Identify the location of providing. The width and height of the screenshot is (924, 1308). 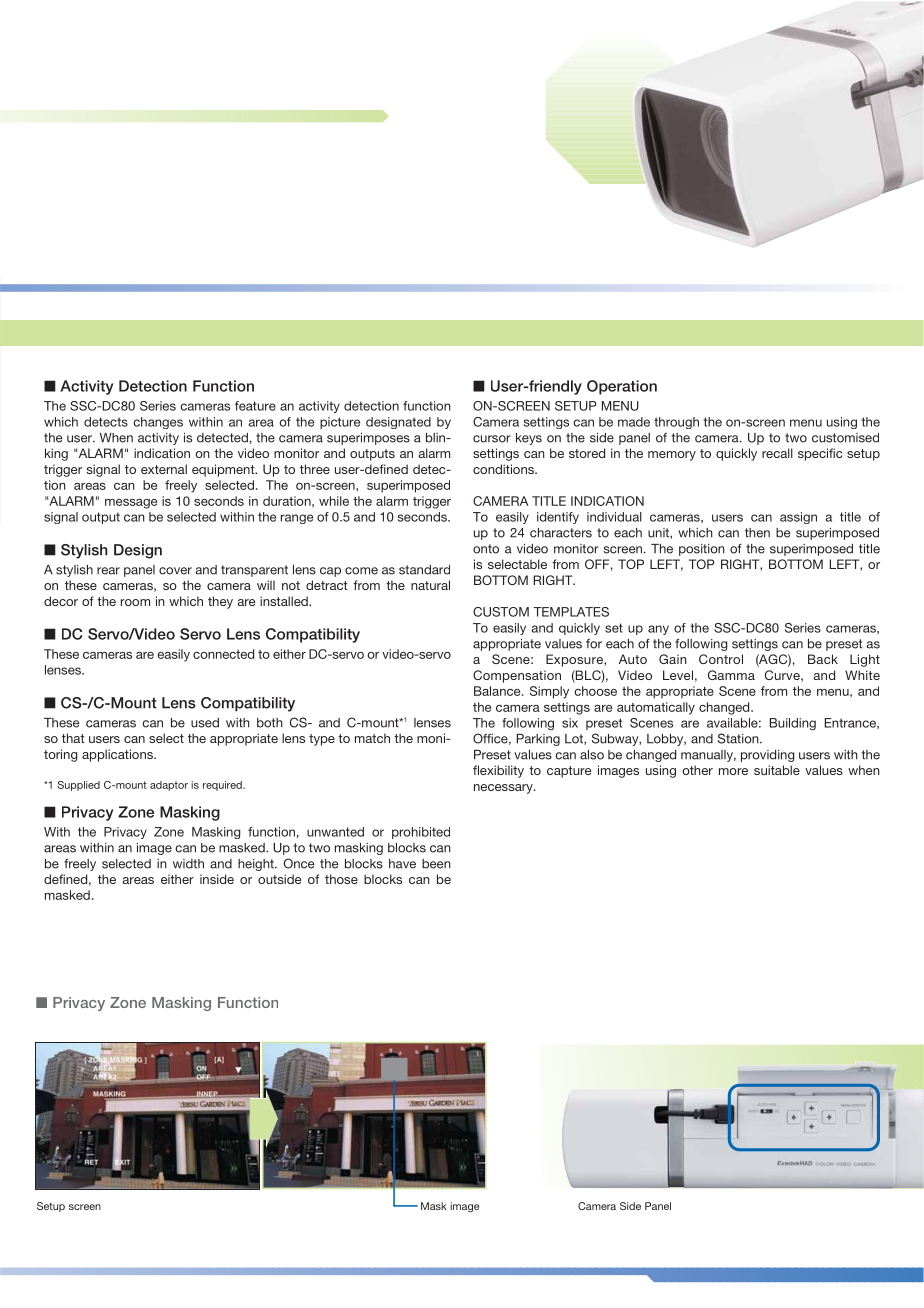
(767, 756).
